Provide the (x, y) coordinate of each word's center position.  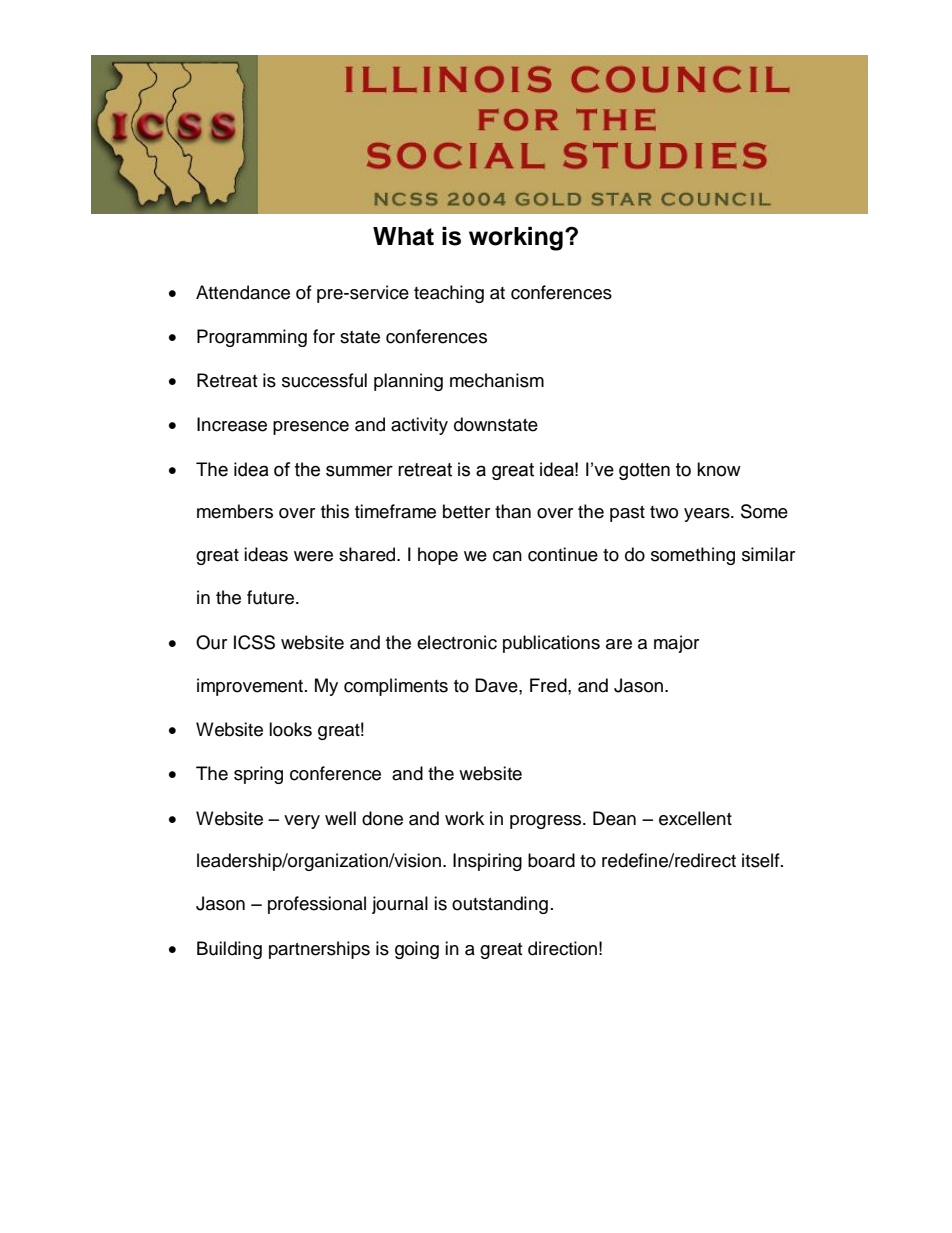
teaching (449, 294)
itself (762, 860)
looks (290, 729)
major (676, 644)
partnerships (319, 950)
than (513, 511)
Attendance (243, 292)
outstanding (500, 905)
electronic (457, 642)
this (335, 511)
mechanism (497, 380)
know (719, 469)
